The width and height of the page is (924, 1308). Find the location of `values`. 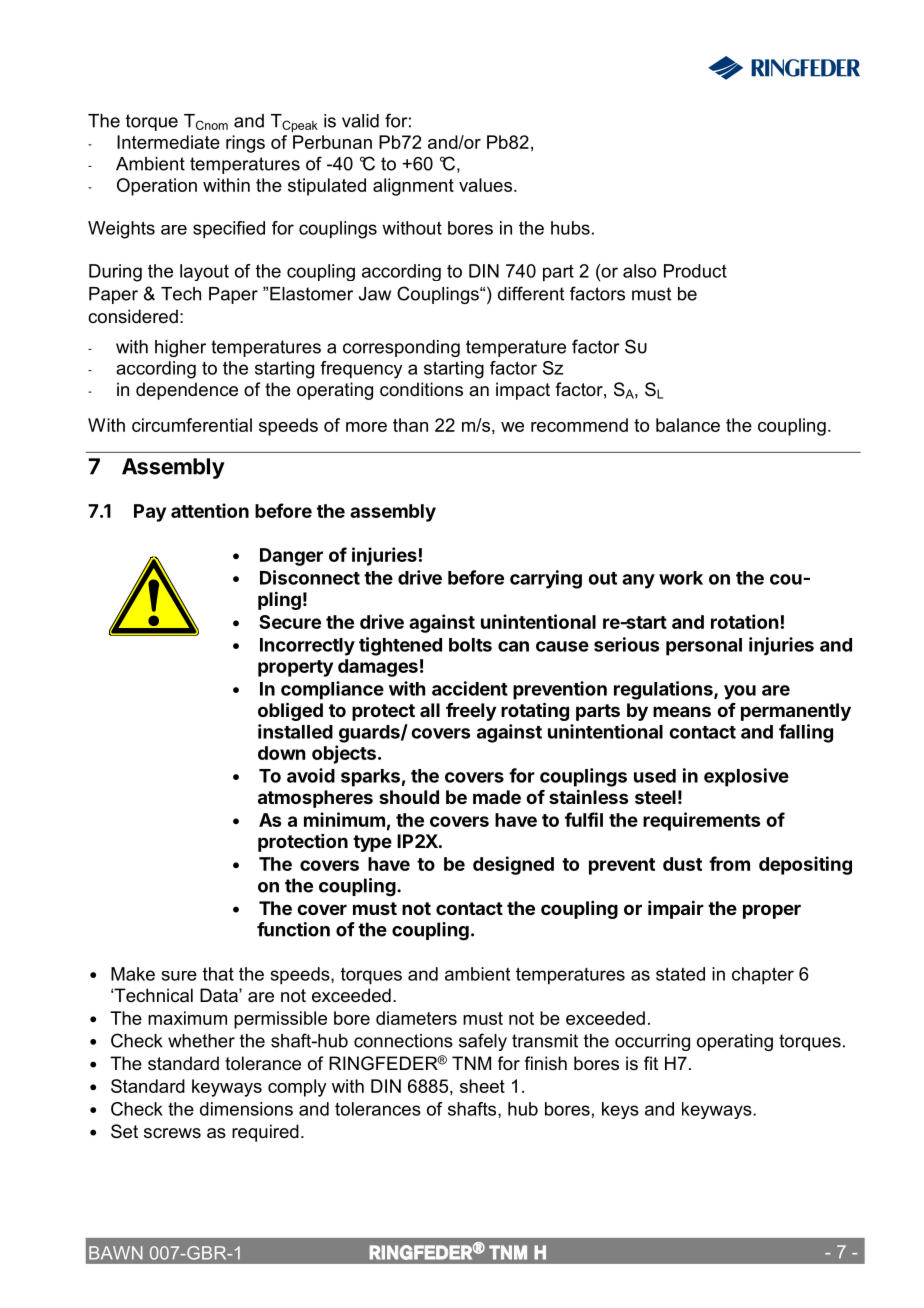

values is located at coordinates (487, 185).
